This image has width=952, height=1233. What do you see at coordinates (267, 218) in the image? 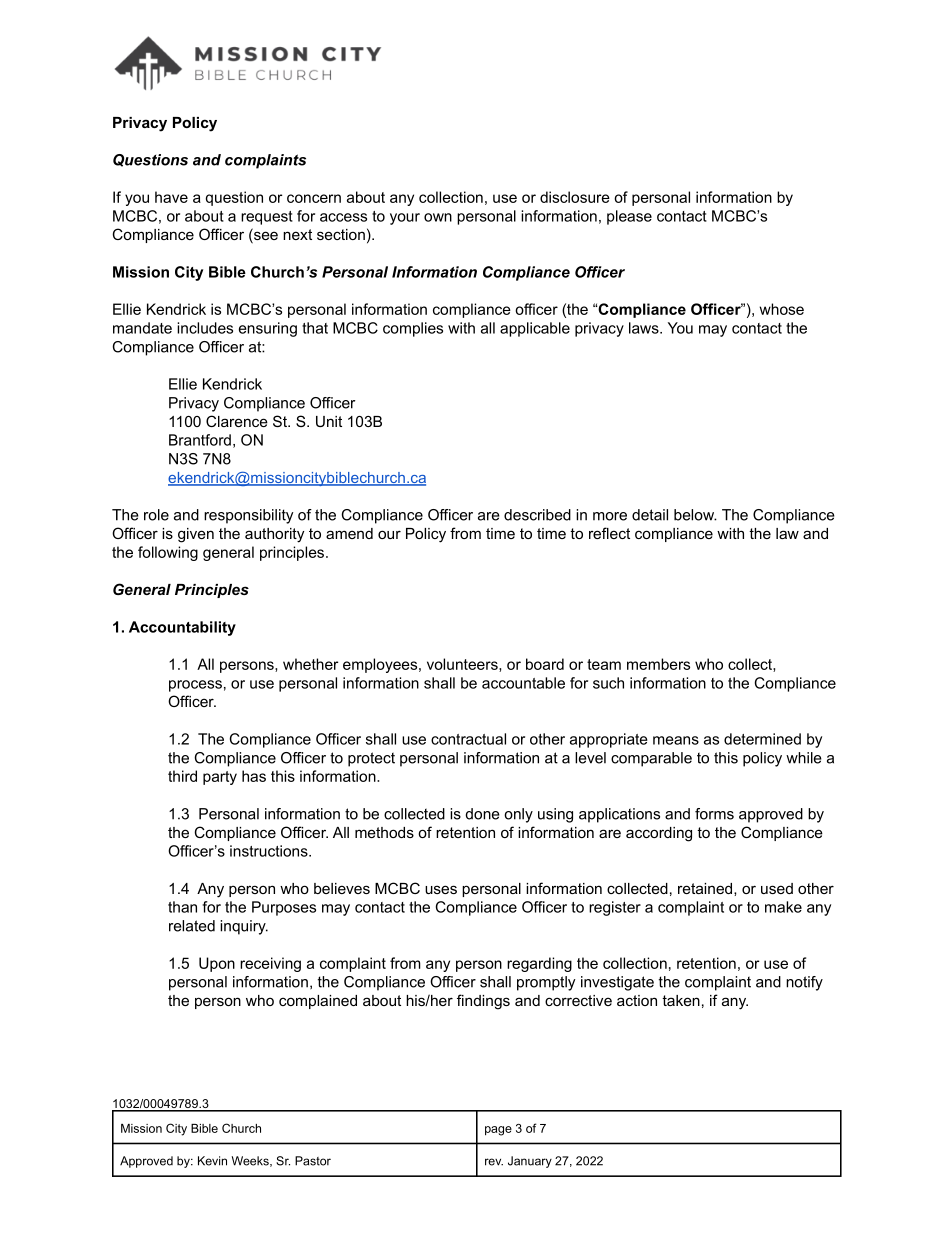
I see `request` at bounding box center [267, 218].
